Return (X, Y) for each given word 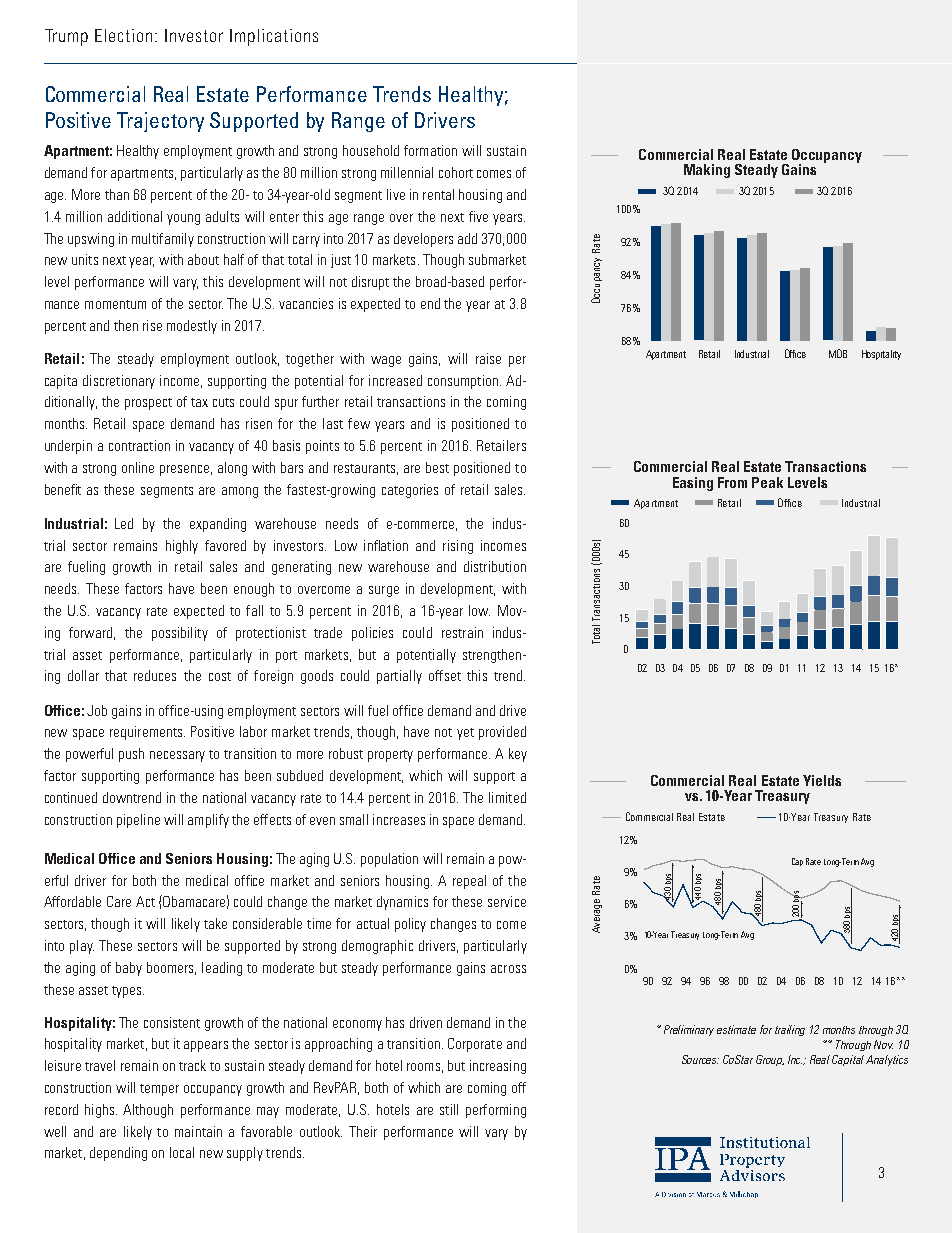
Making (707, 171)
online (138, 467)
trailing (790, 1030)
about (203, 259)
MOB (838, 353)
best (437, 467)
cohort (456, 172)
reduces (155, 675)
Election (123, 35)
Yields (822, 780)
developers (423, 240)
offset (445, 675)
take (215, 923)
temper (159, 1090)
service (507, 901)
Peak (767, 482)
